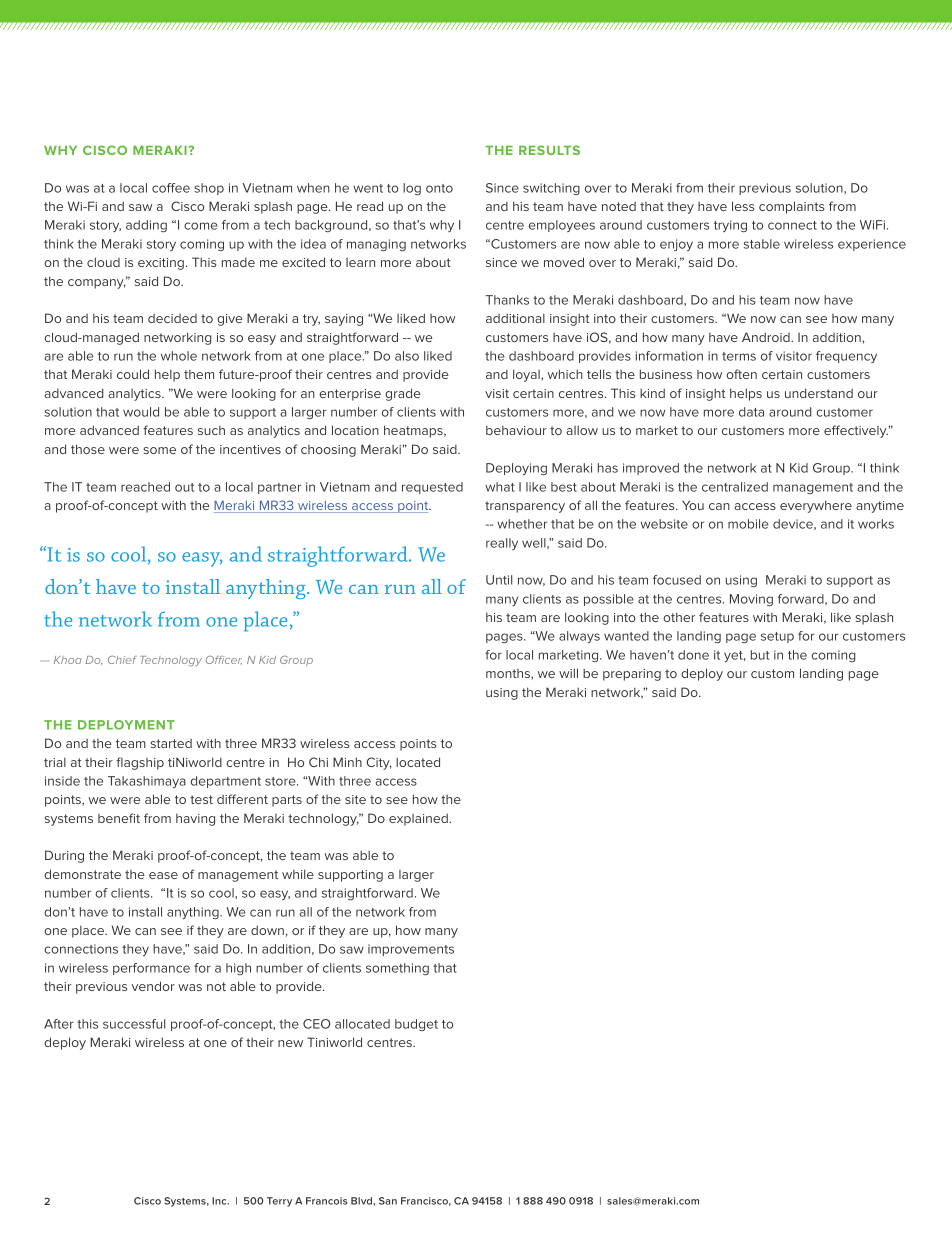 The image size is (952, 1233). Describe the element at coordinates (792, 207) in the page. I see `complaints` at that location.
